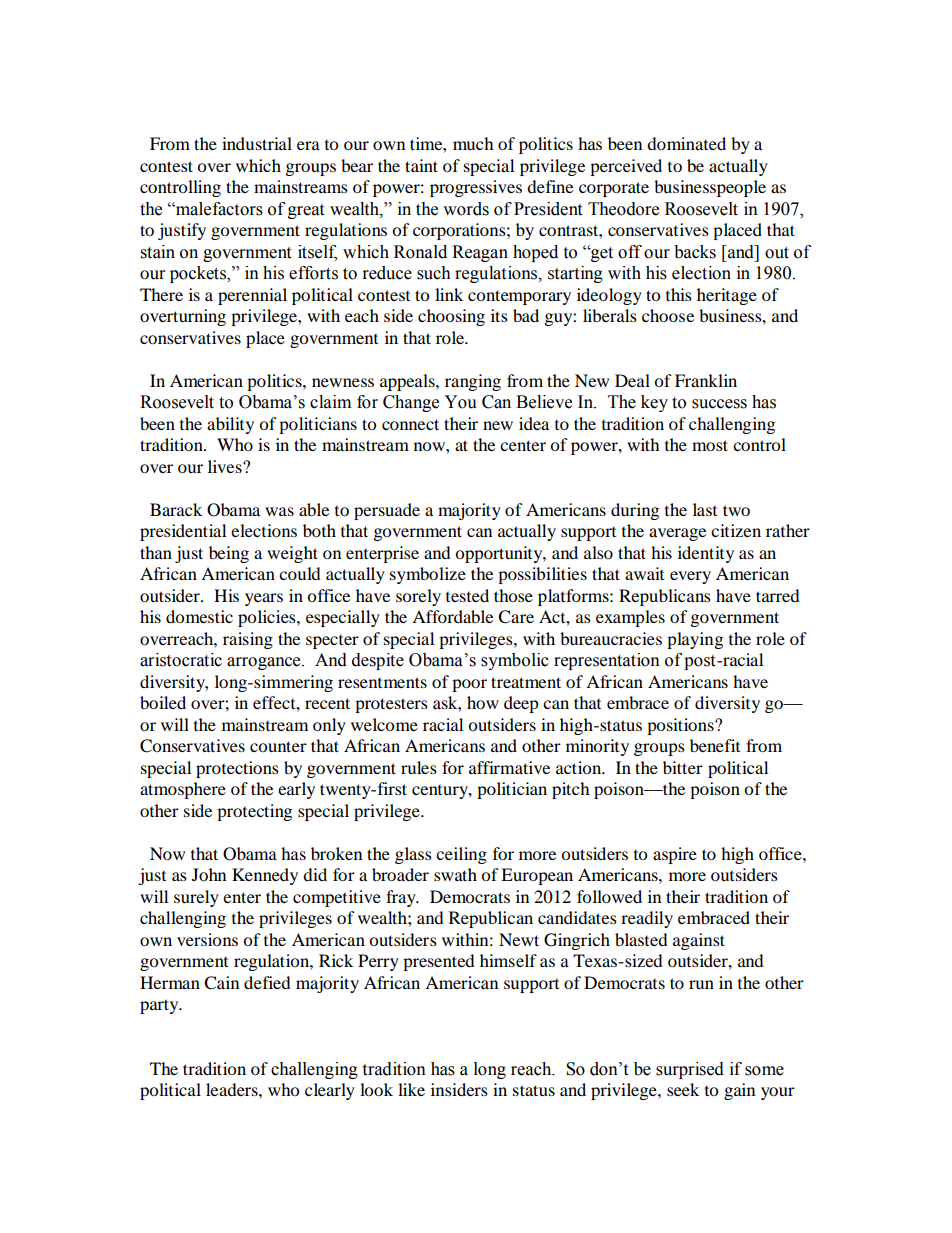 The width and height of the screenshot is (952, 1233). Describe the element at coordinates (467, 595) in the screenshot. I see `tested` at that location.
